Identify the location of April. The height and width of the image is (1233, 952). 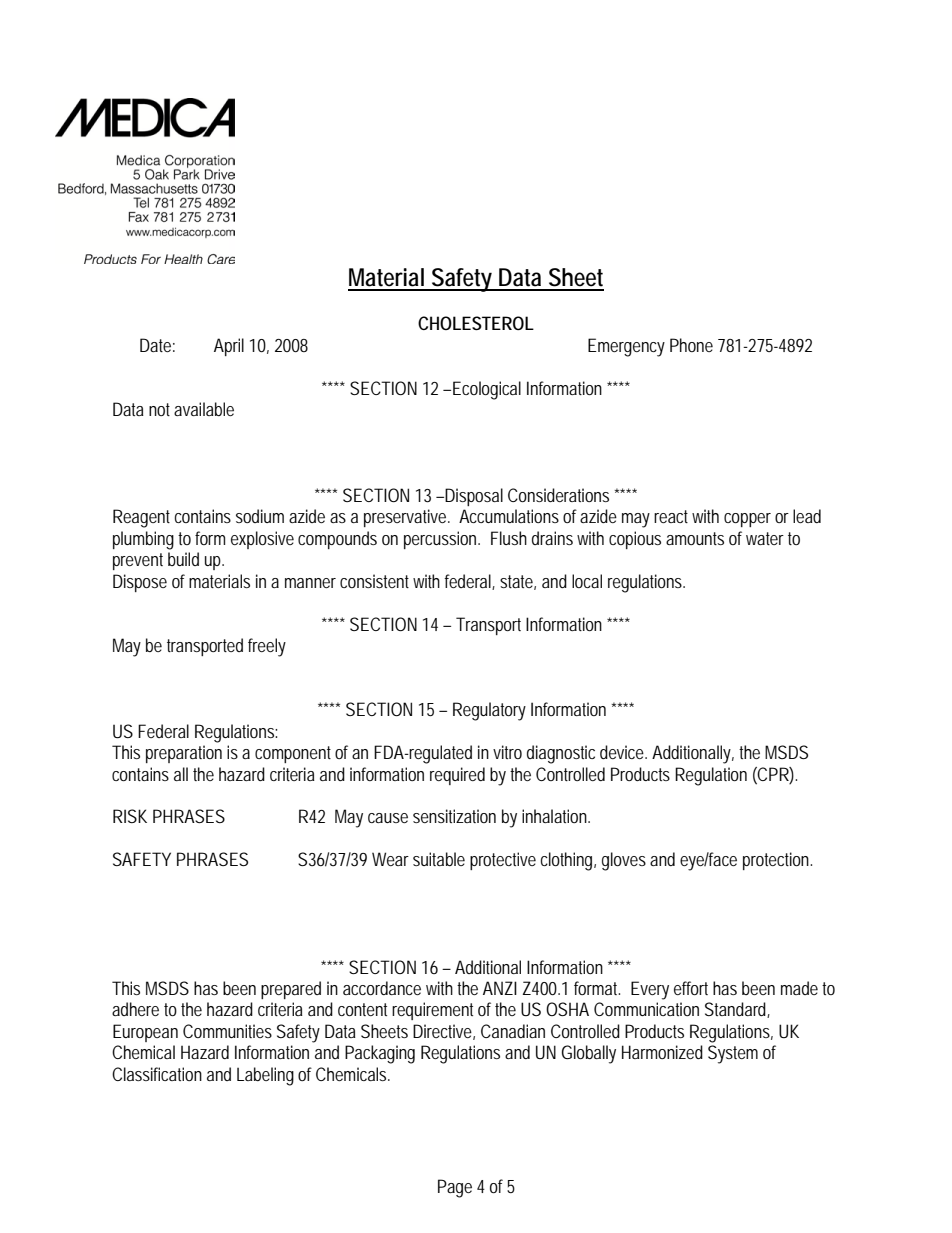
(229, 347).
